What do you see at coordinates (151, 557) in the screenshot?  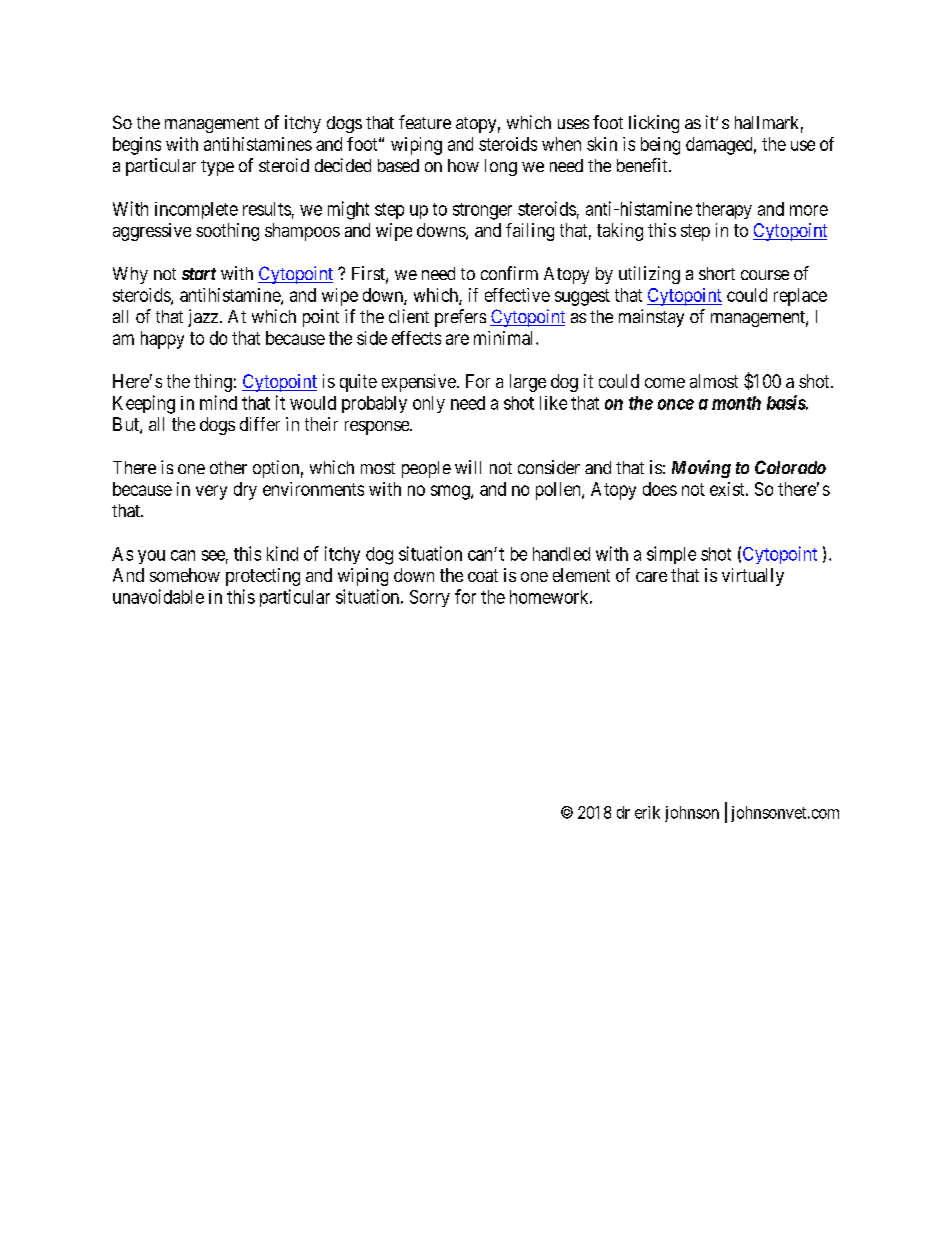 I see `you` at bounding box center [151, 557].
